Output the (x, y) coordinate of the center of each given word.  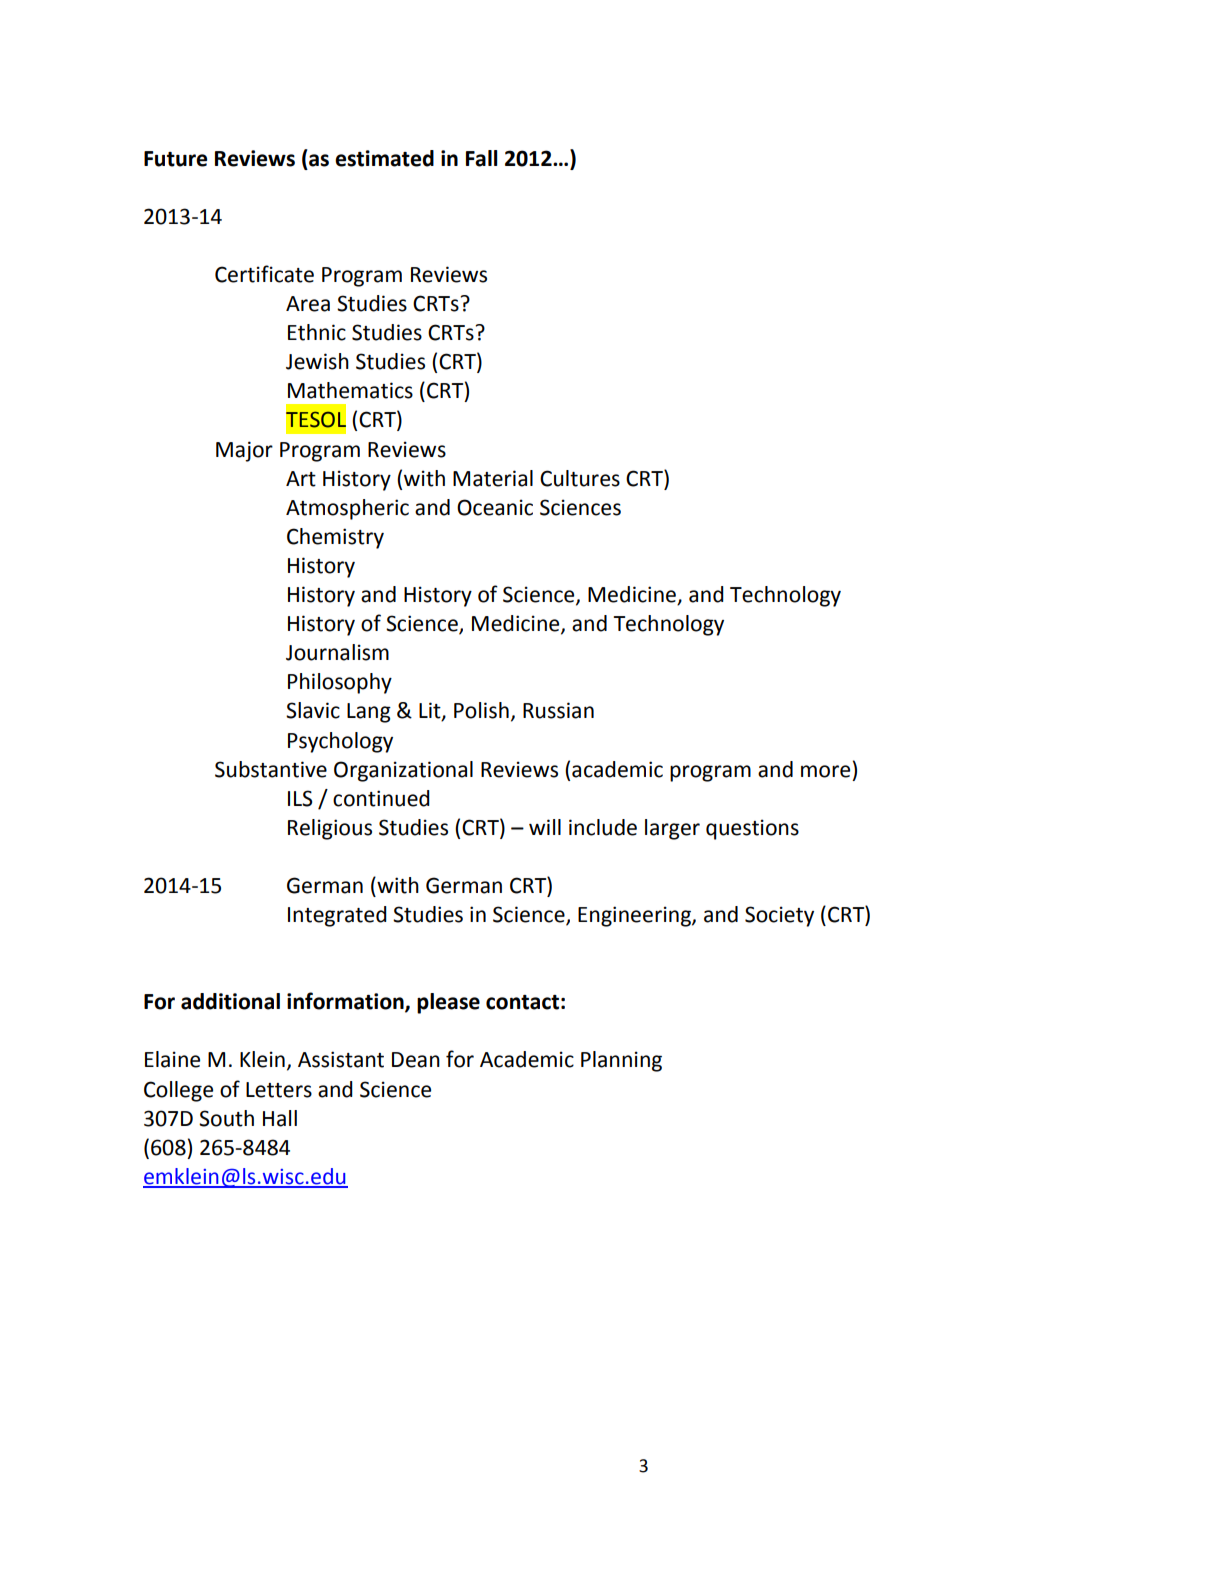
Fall (481, 158)
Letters (279, 1090)
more (825, 771)
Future (175, 159)
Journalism (337, 652)
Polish (481, 710)
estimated (384, 158)
